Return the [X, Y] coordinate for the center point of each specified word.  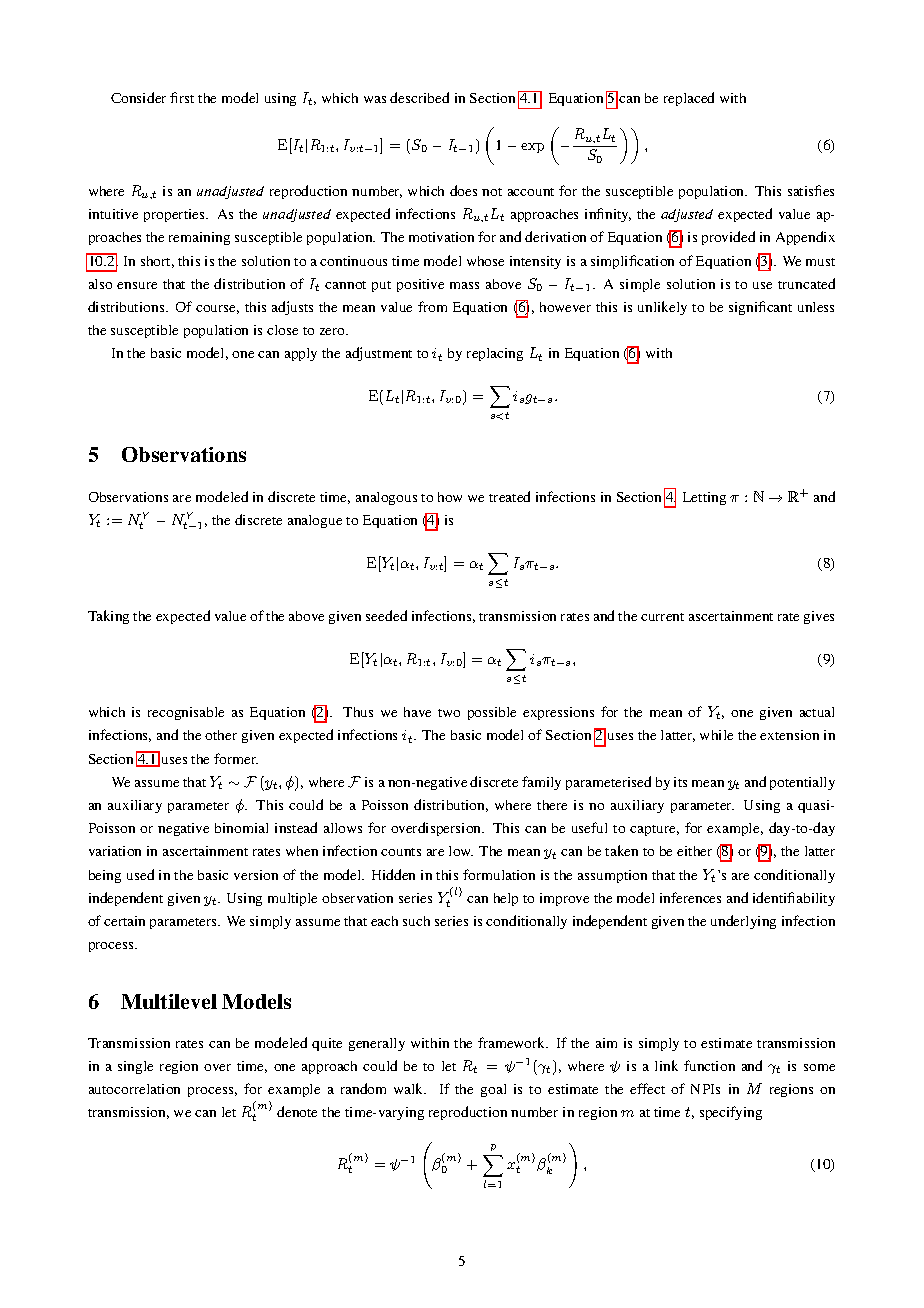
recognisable [186, 713]
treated [509, 496]
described [419, 97]
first [182, 97]
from [432, 306]
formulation [499, 874]
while [716, 735]
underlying [743, 922]
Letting [704, 498]
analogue [315, 521]
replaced [689, 99]
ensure [137, 285]
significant [760, 308]
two [449, 713]
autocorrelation [134, 1089]
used [140, 874]
